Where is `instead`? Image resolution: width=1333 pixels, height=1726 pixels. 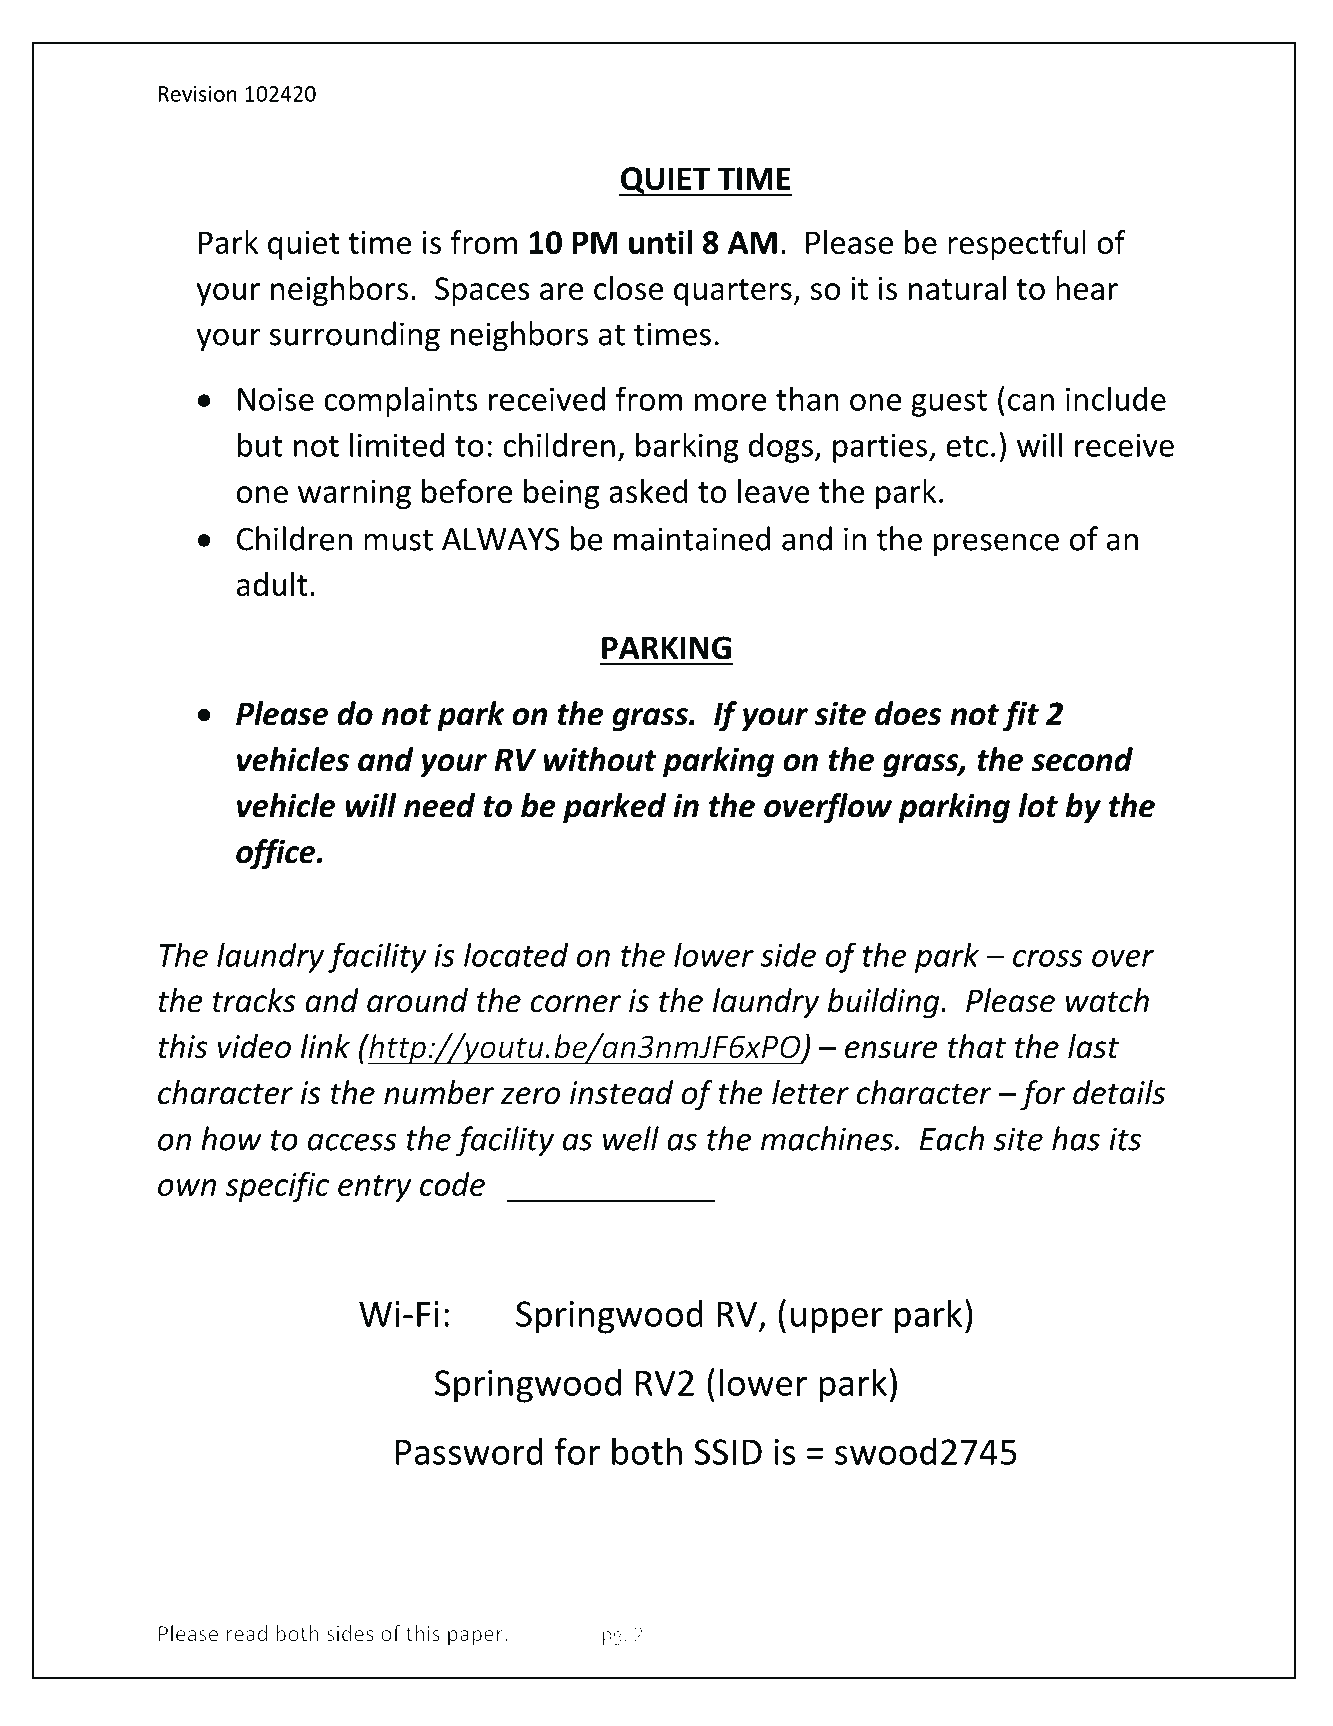 instead is located at coordinates (621, 1092).
